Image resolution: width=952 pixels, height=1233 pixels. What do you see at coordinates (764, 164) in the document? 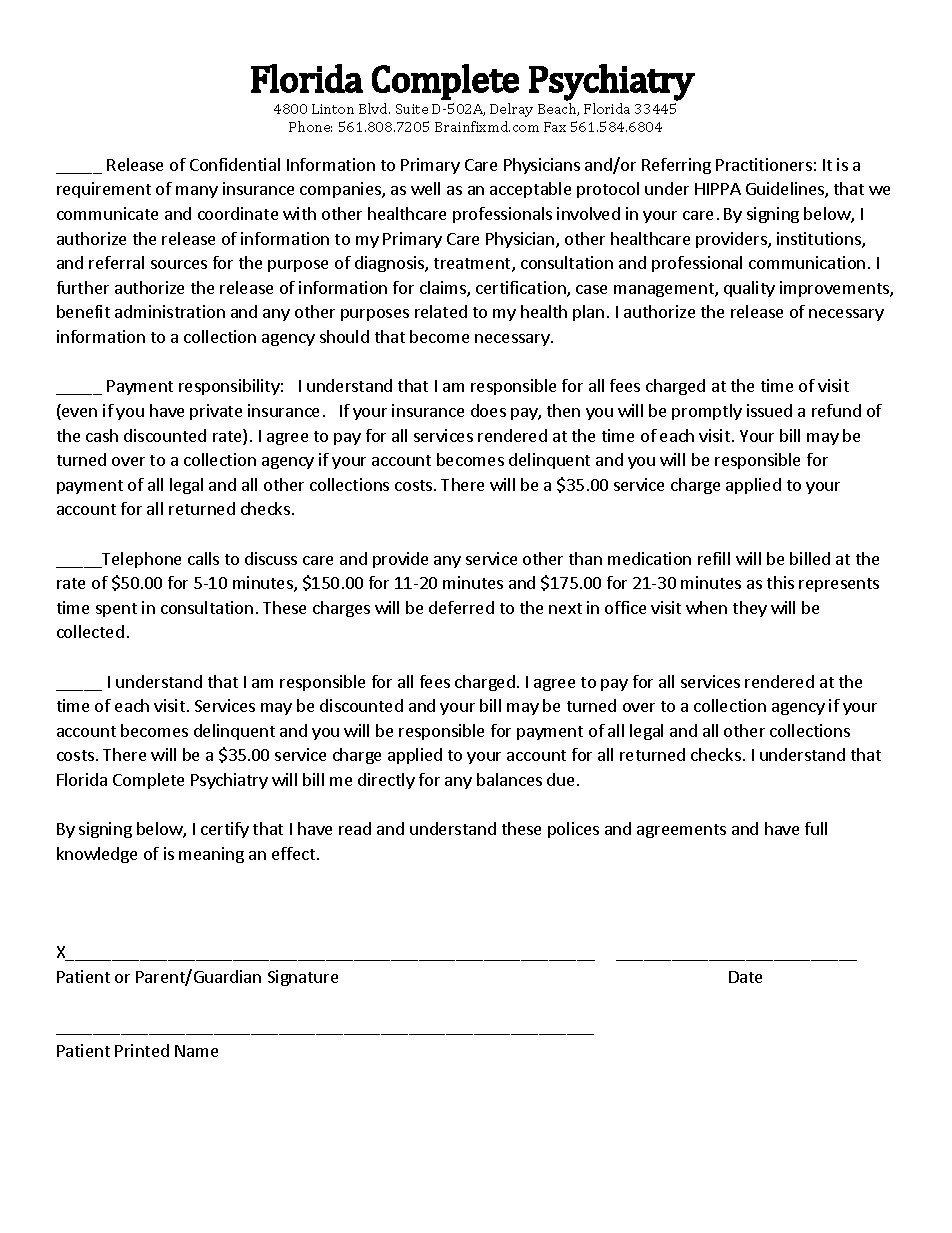
I see `Practitioners` at bounding box center [764, 164].
